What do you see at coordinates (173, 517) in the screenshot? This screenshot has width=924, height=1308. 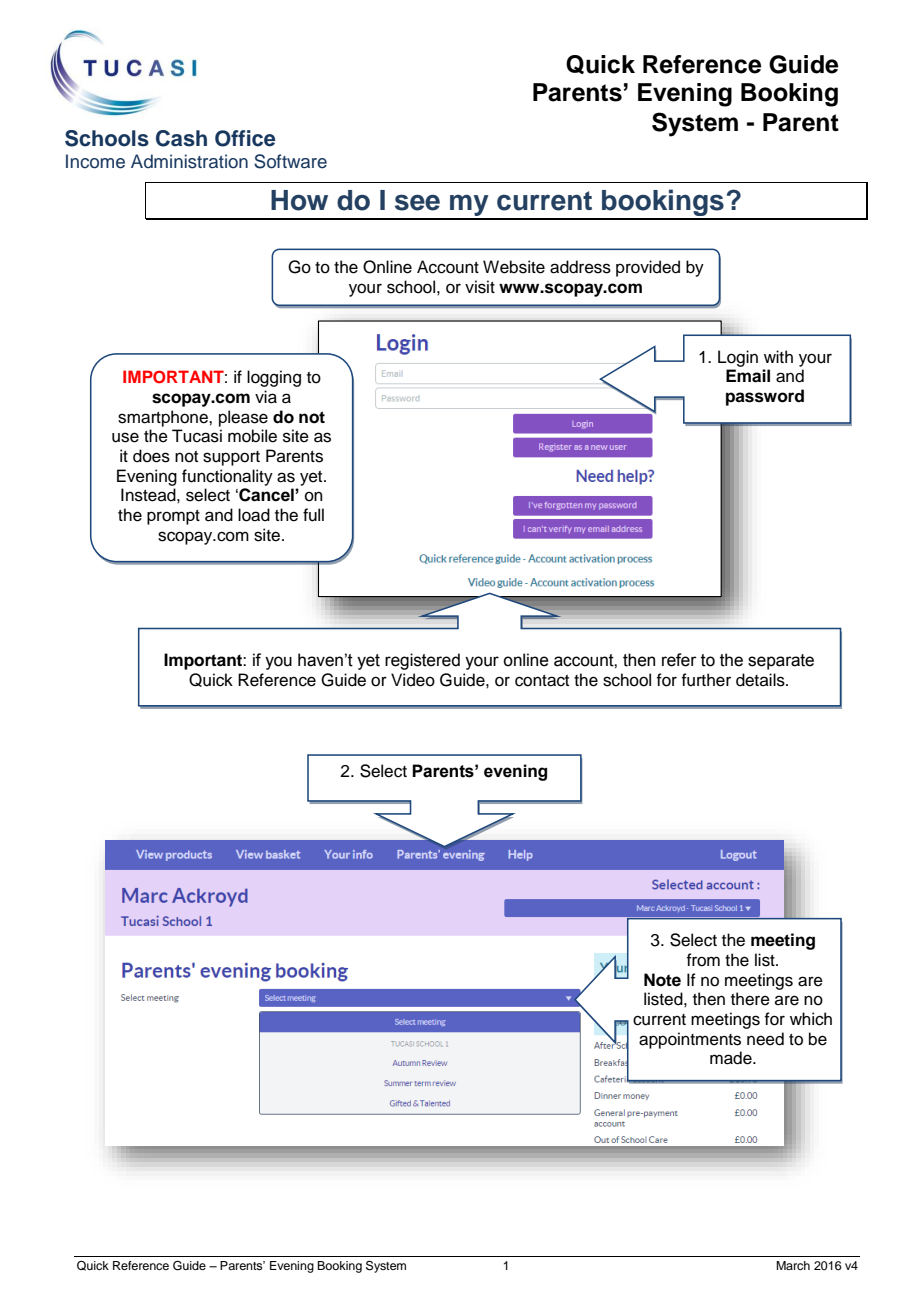 I see `prompt` at bounding box center [173, 517].
